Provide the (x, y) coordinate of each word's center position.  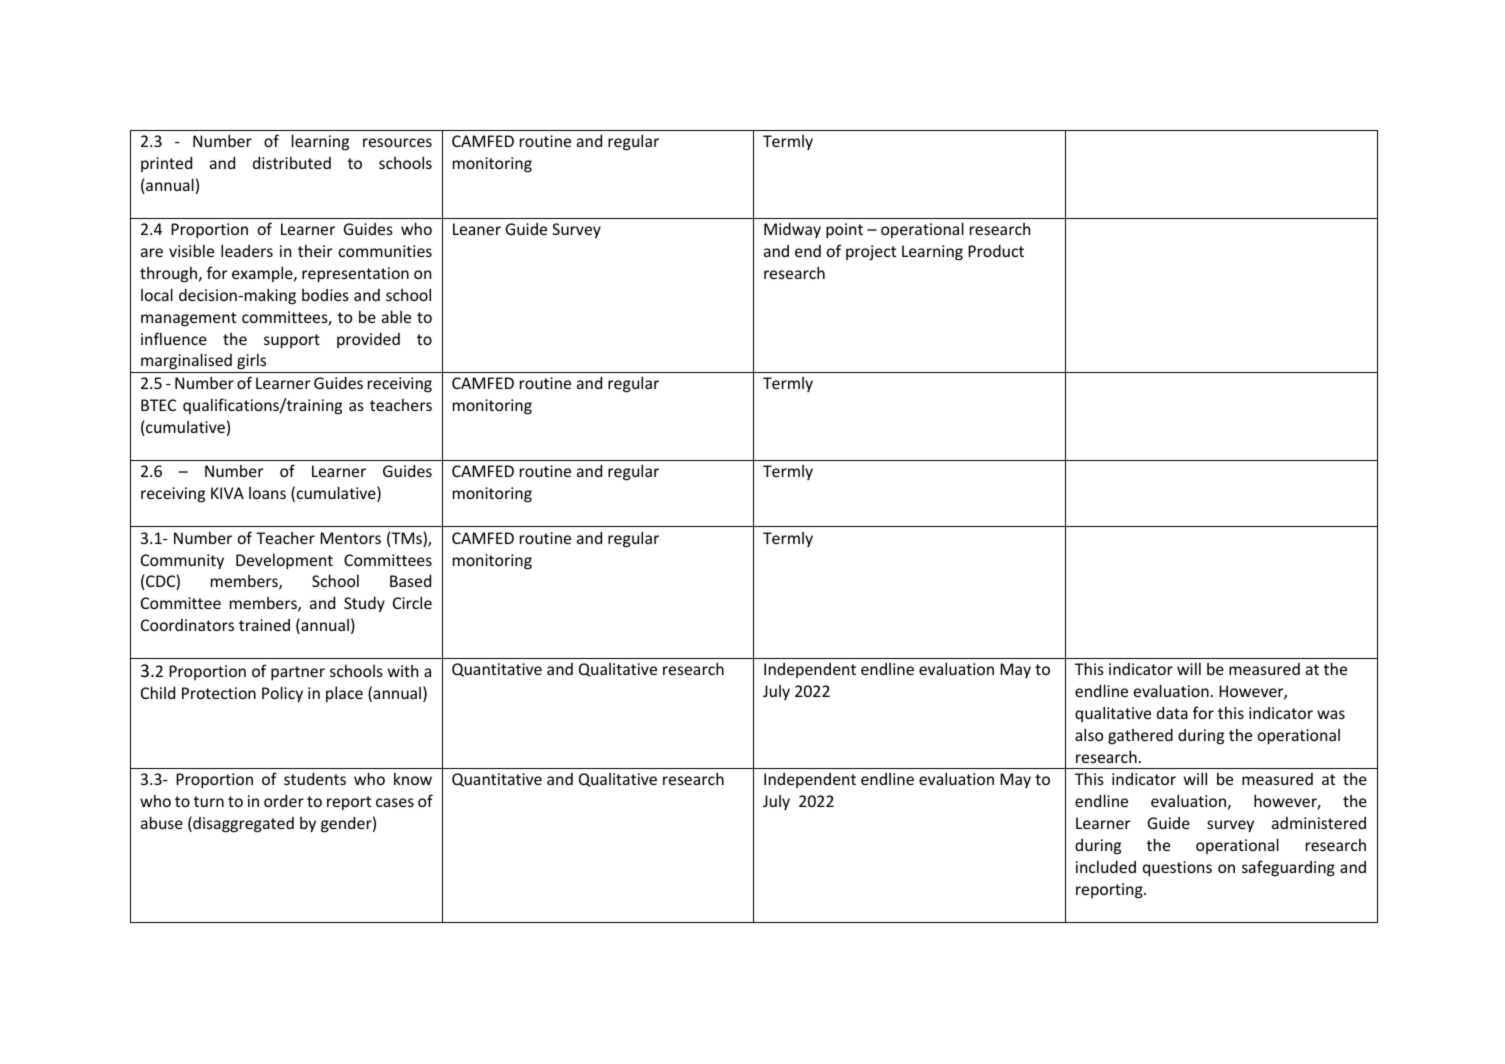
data (1172, 712)
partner (298, 673)
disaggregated (242, 824)
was (1331, 714)
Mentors (350, 538)
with (403, 671)
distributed (292, 162)
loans (267, 493)
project (871, 252)
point (844, 230)
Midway (792, 230)
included (1106, 866)
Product (996, 250)
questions (1177, 868)
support (292, 341)
